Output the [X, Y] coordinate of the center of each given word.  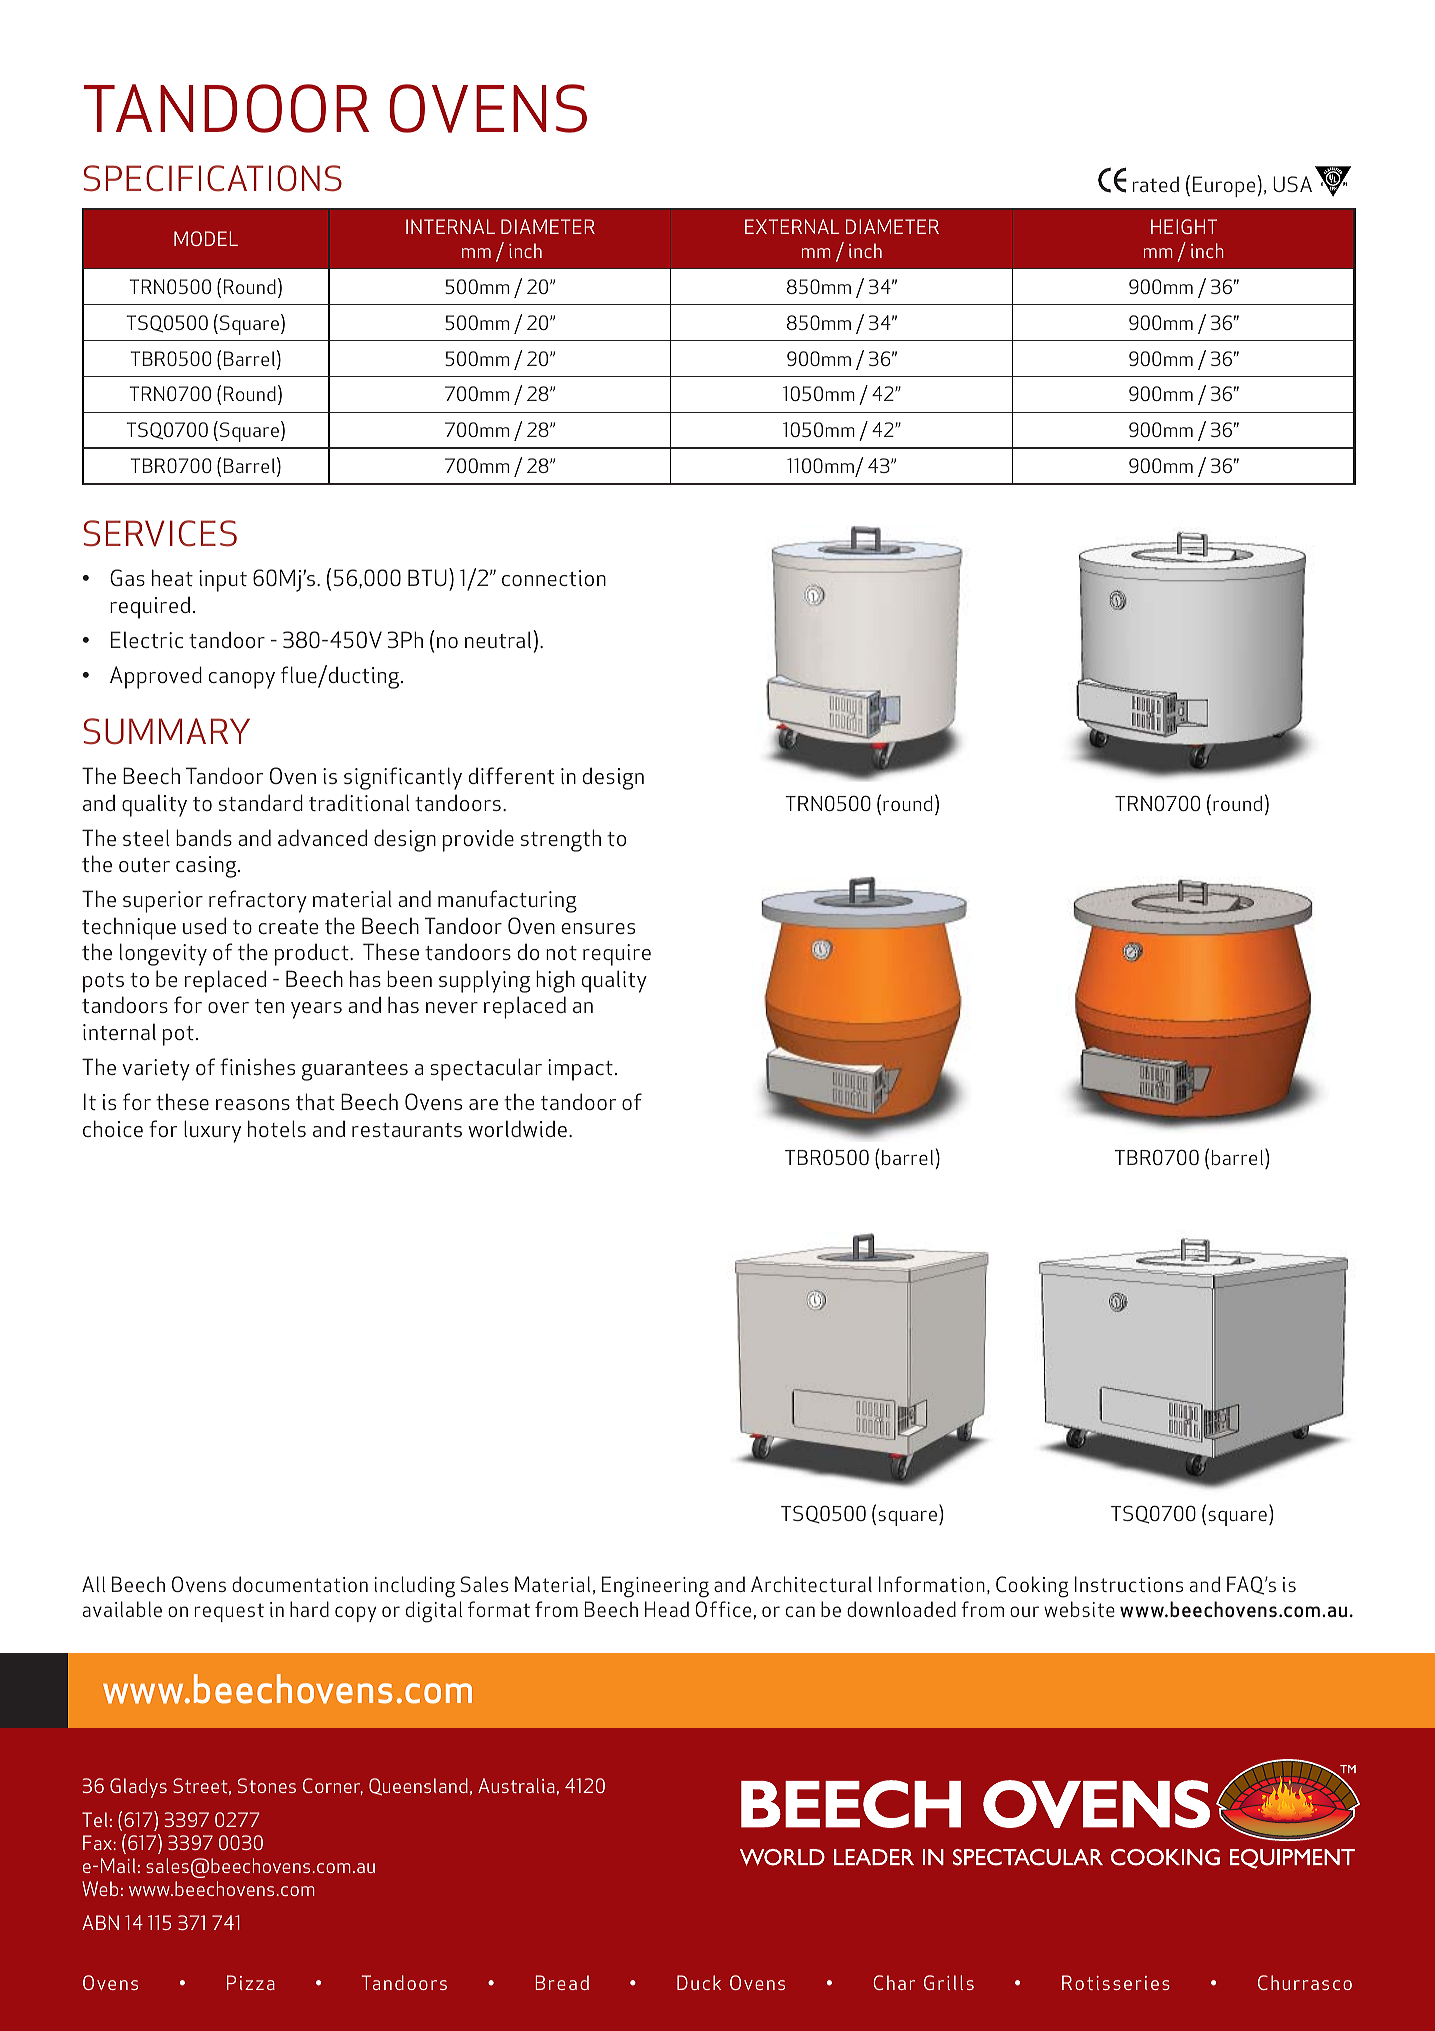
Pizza [251, 1982]
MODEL [206, 238]
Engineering [655, 1587]
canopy [242, 680]
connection [554, 578]
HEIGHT [1184, 226]
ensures [598, 928]
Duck [699, 1982]
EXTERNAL [792, 226]
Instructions [1129, 1584]
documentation [300, 1584]
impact [580, 1070]
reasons [253, 1104]
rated [1156, 184]
